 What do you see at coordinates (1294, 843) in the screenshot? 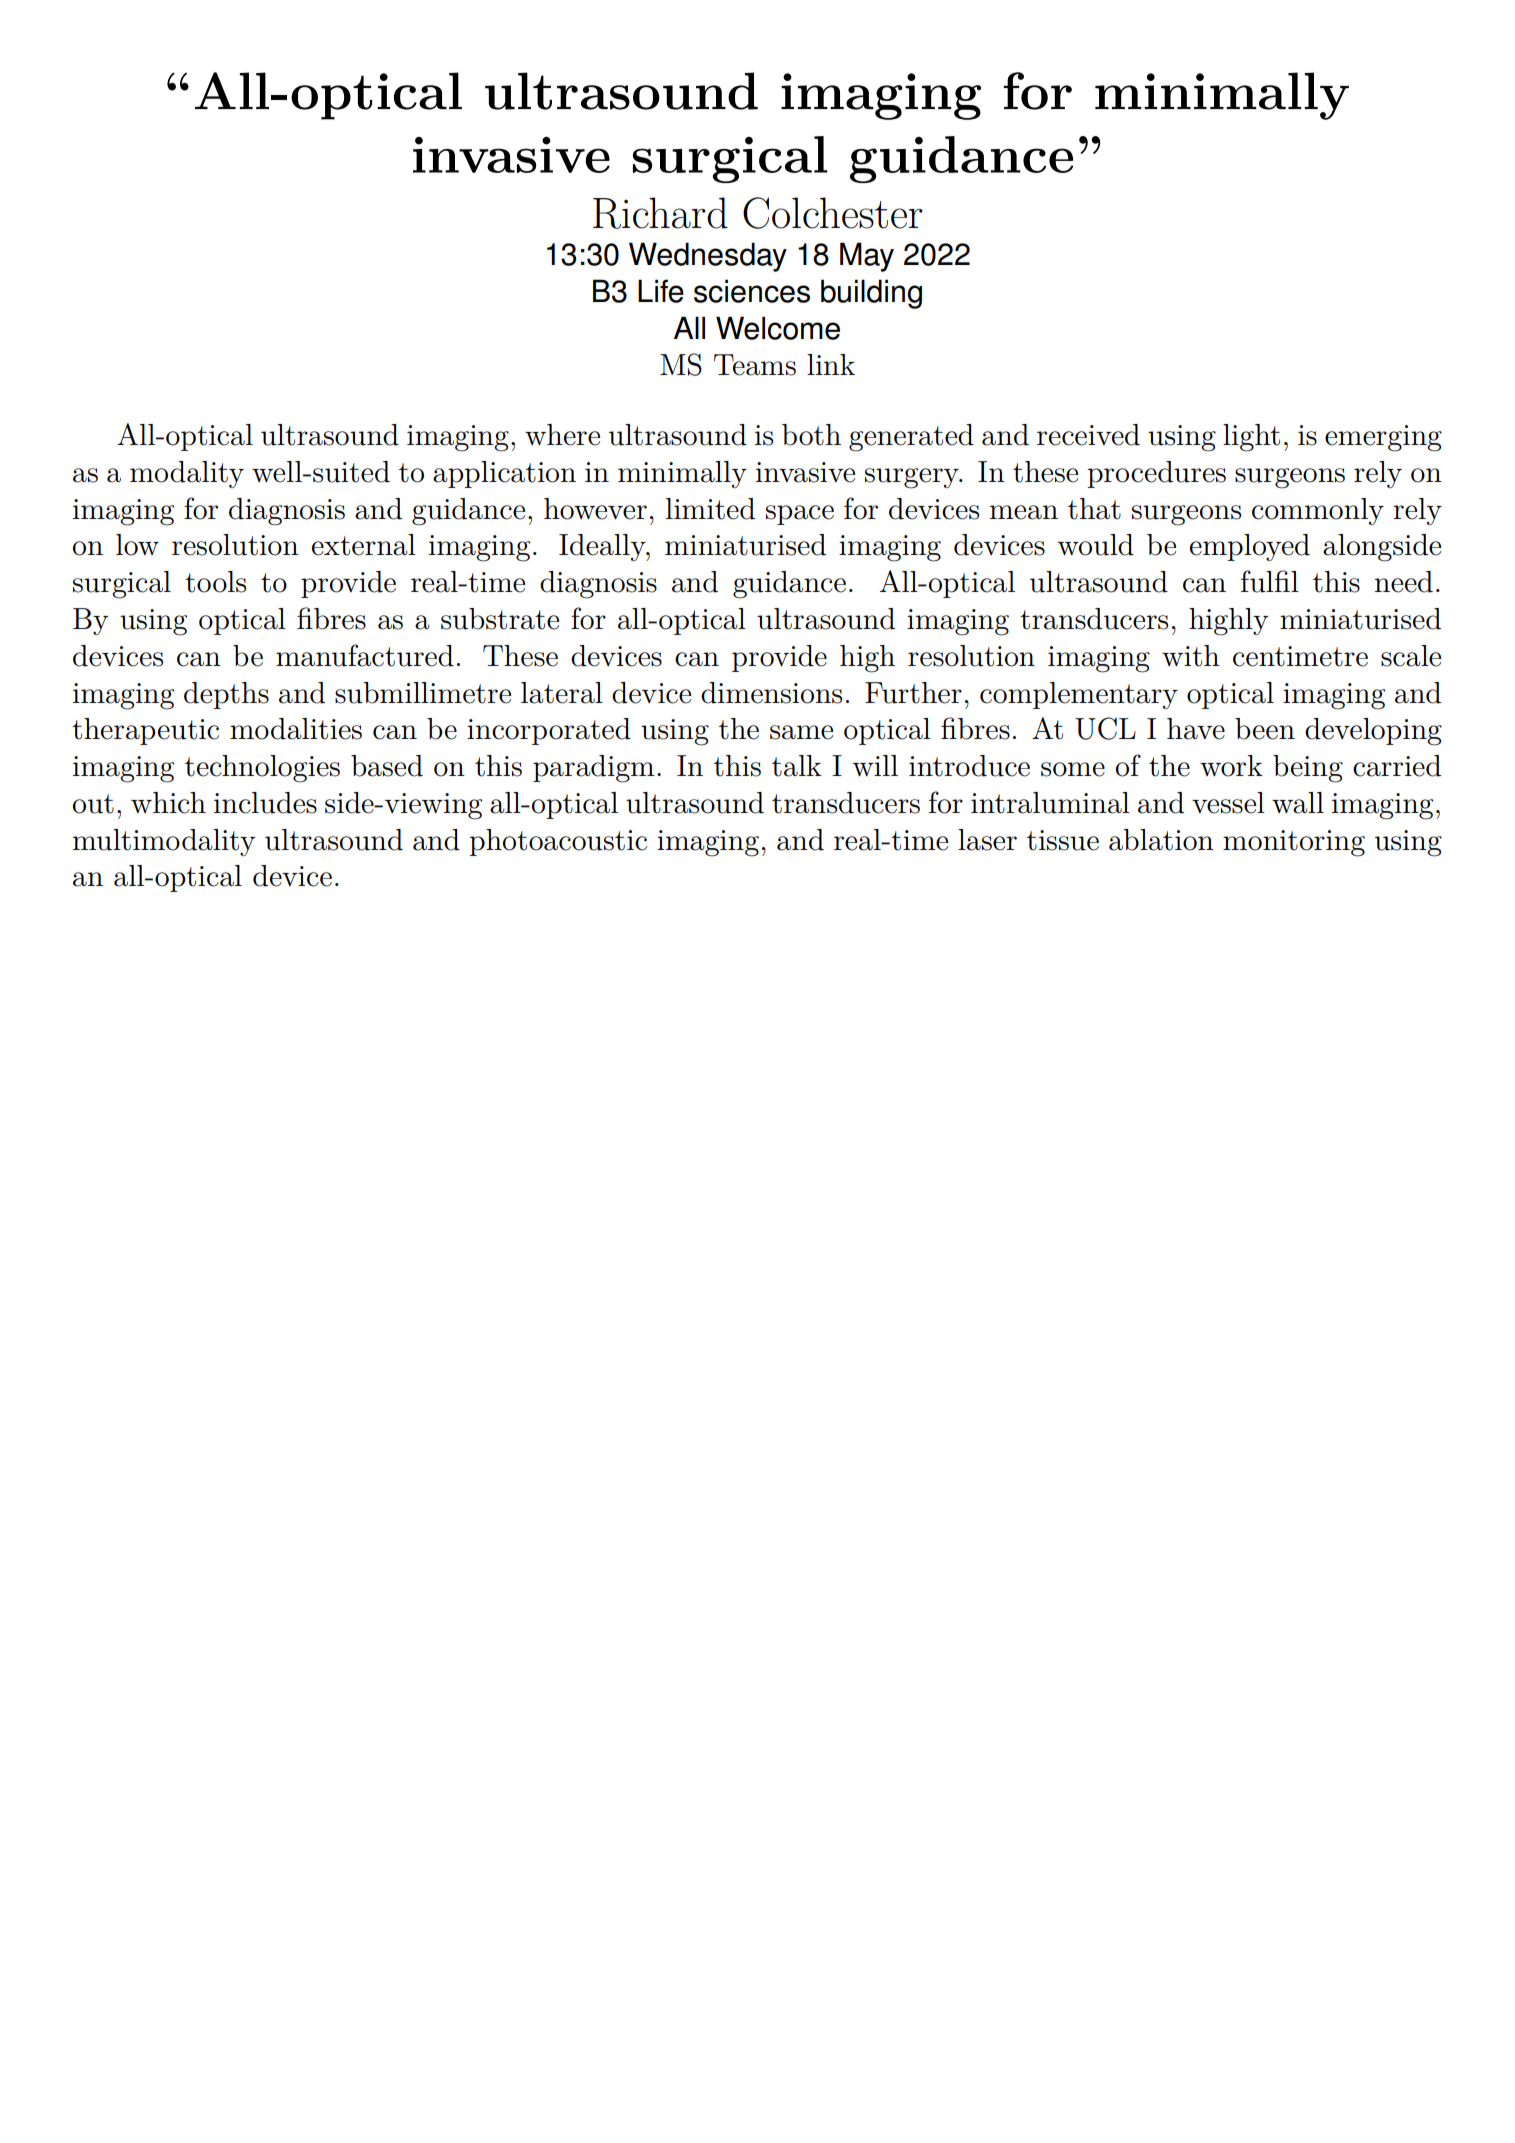
I see `monitoring` at bounding box center [1294, 843].
